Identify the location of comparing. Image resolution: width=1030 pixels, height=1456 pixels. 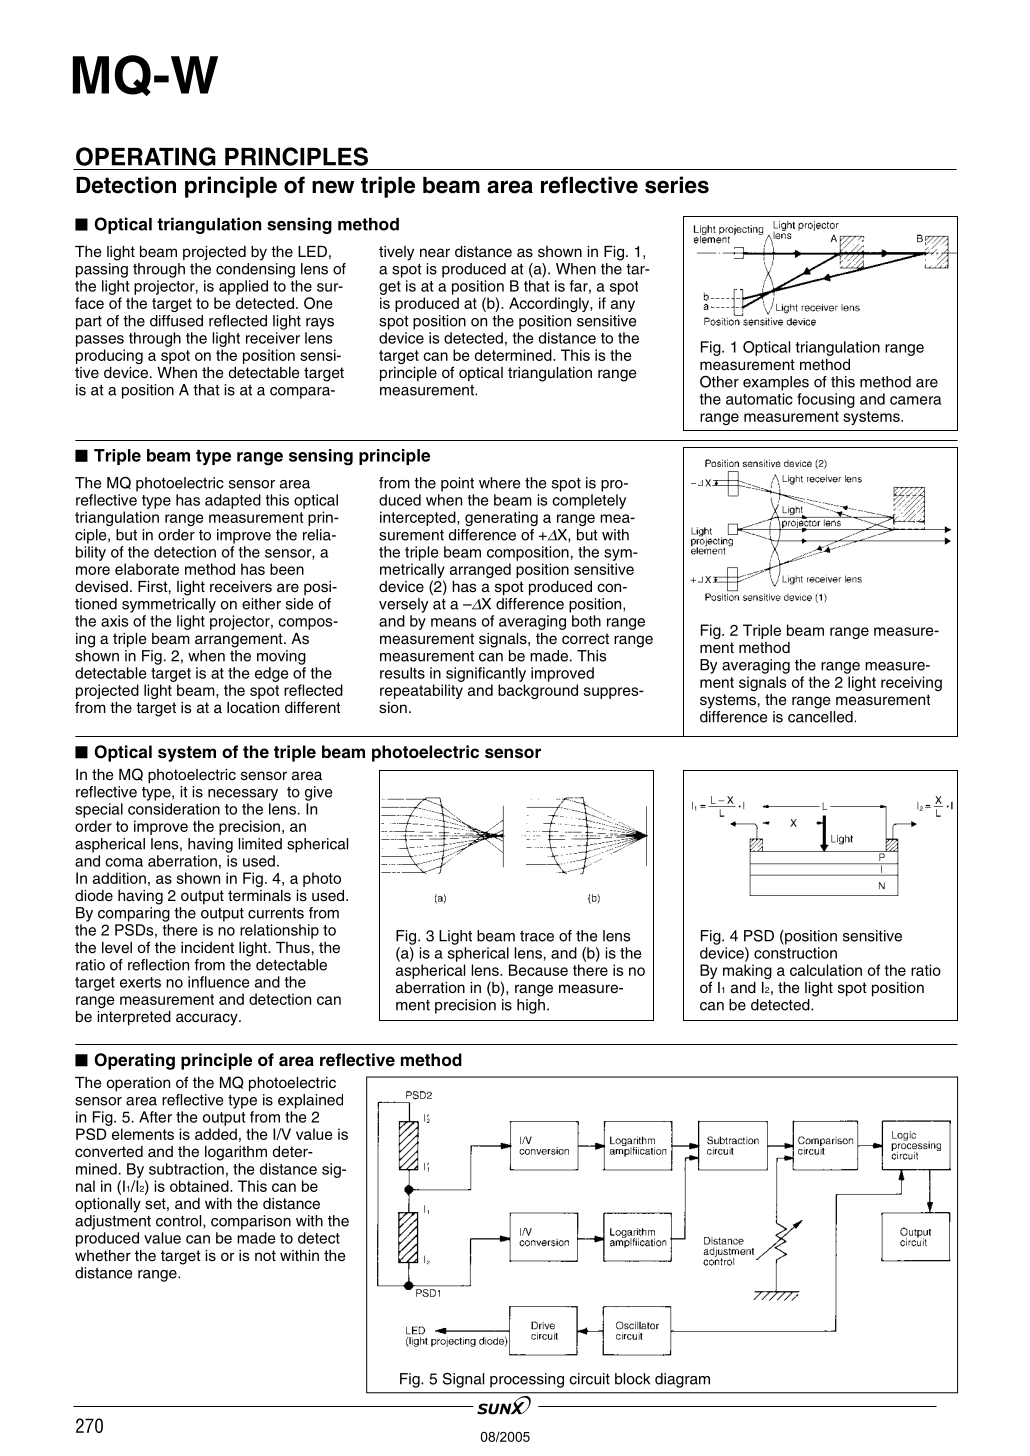
(134, 914).
